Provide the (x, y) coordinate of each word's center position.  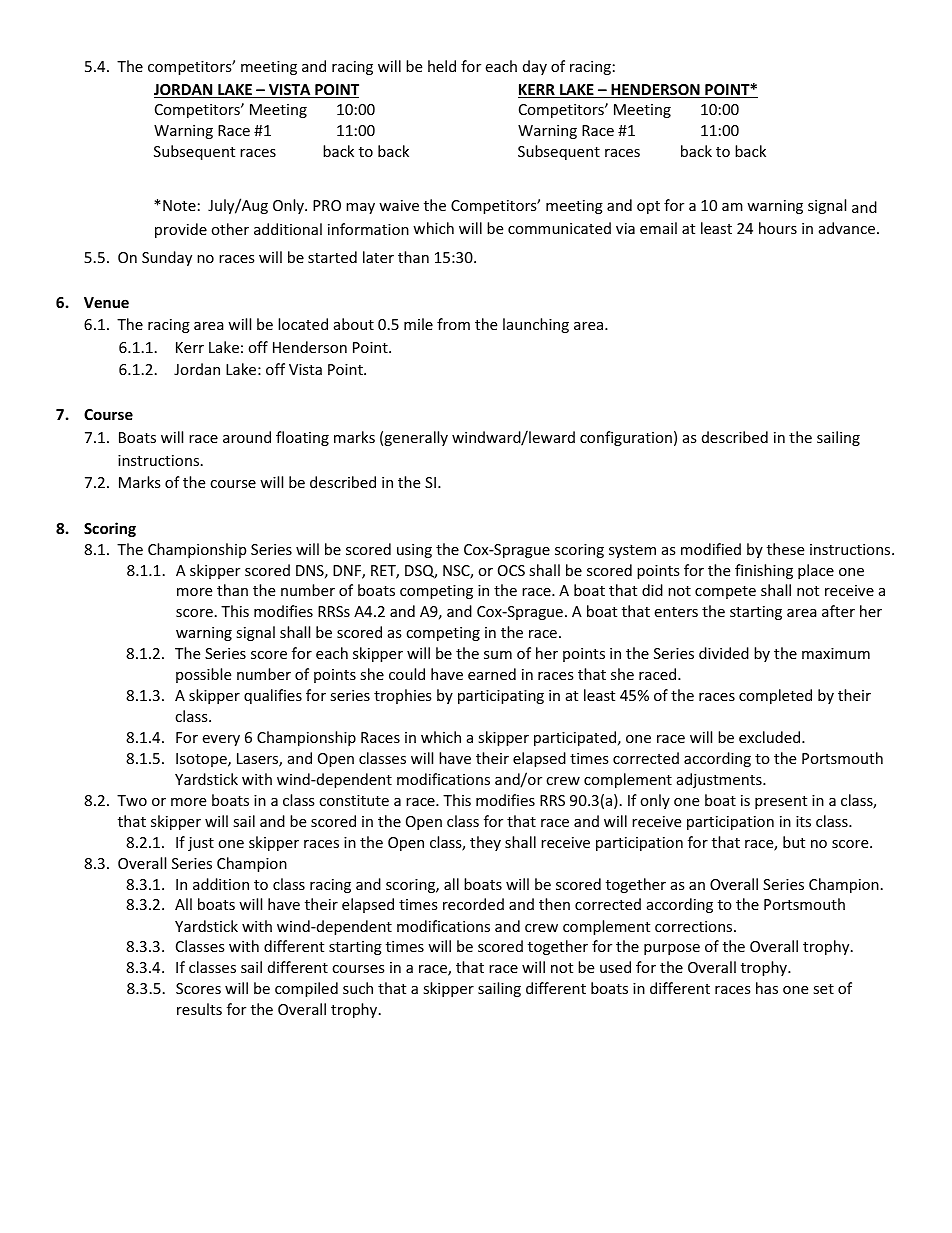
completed (775, 696)
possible (203, 675)
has (767, 988)
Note (179, 205)
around (247, 437)
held (442, 66)
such (358, 988)
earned (492, 674)
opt (648, 207)
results (199, 1009)
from (453, 324)
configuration (626, 438)
